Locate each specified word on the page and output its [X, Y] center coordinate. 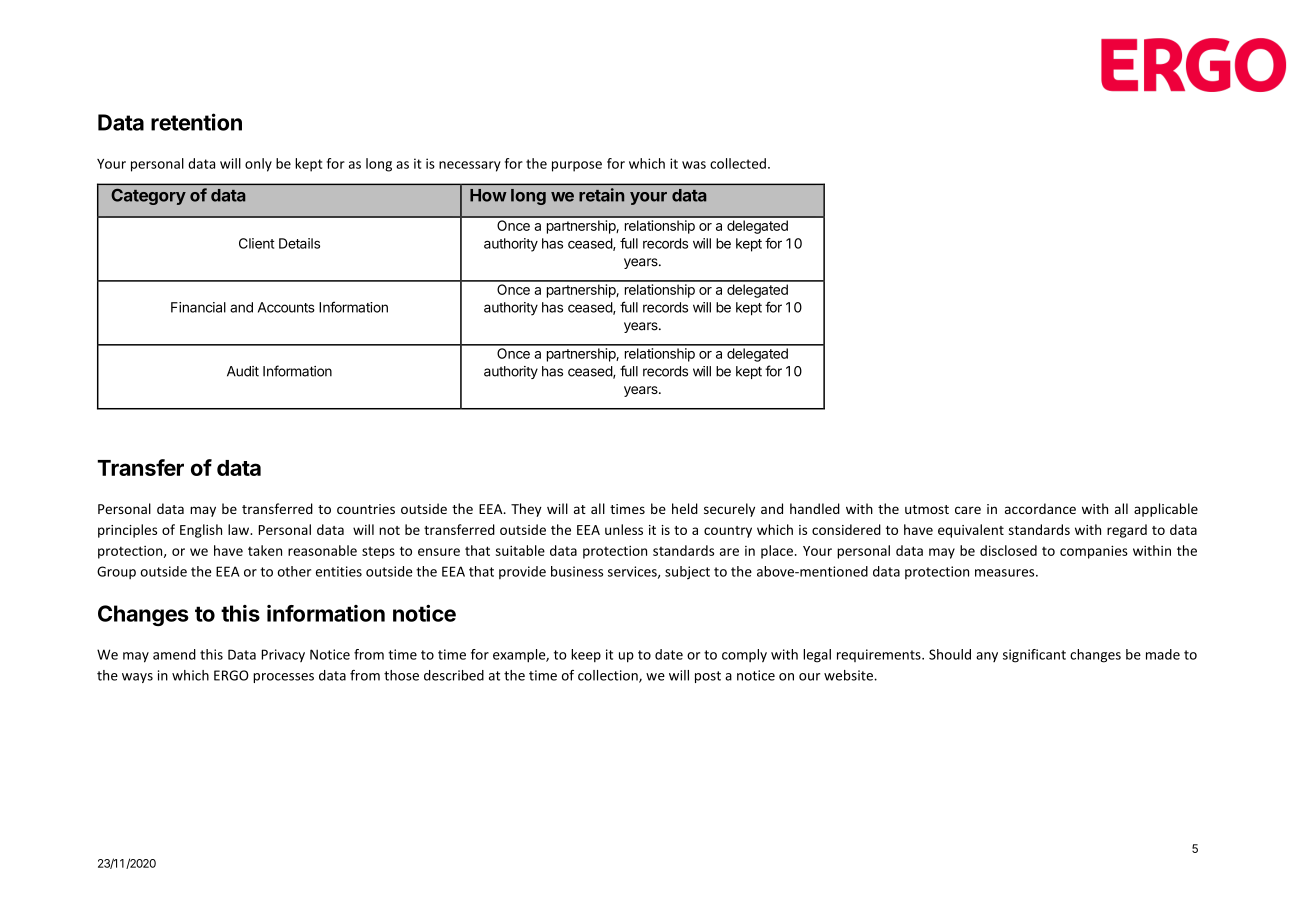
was [694, 165]
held [685, 508]
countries [366, 509]
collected [738, 163]
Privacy [283, 655]
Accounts [286, 307]
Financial [198, 307]
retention [196, 122]
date [669, 654]
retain [601, 195]
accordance [1040, 508]
